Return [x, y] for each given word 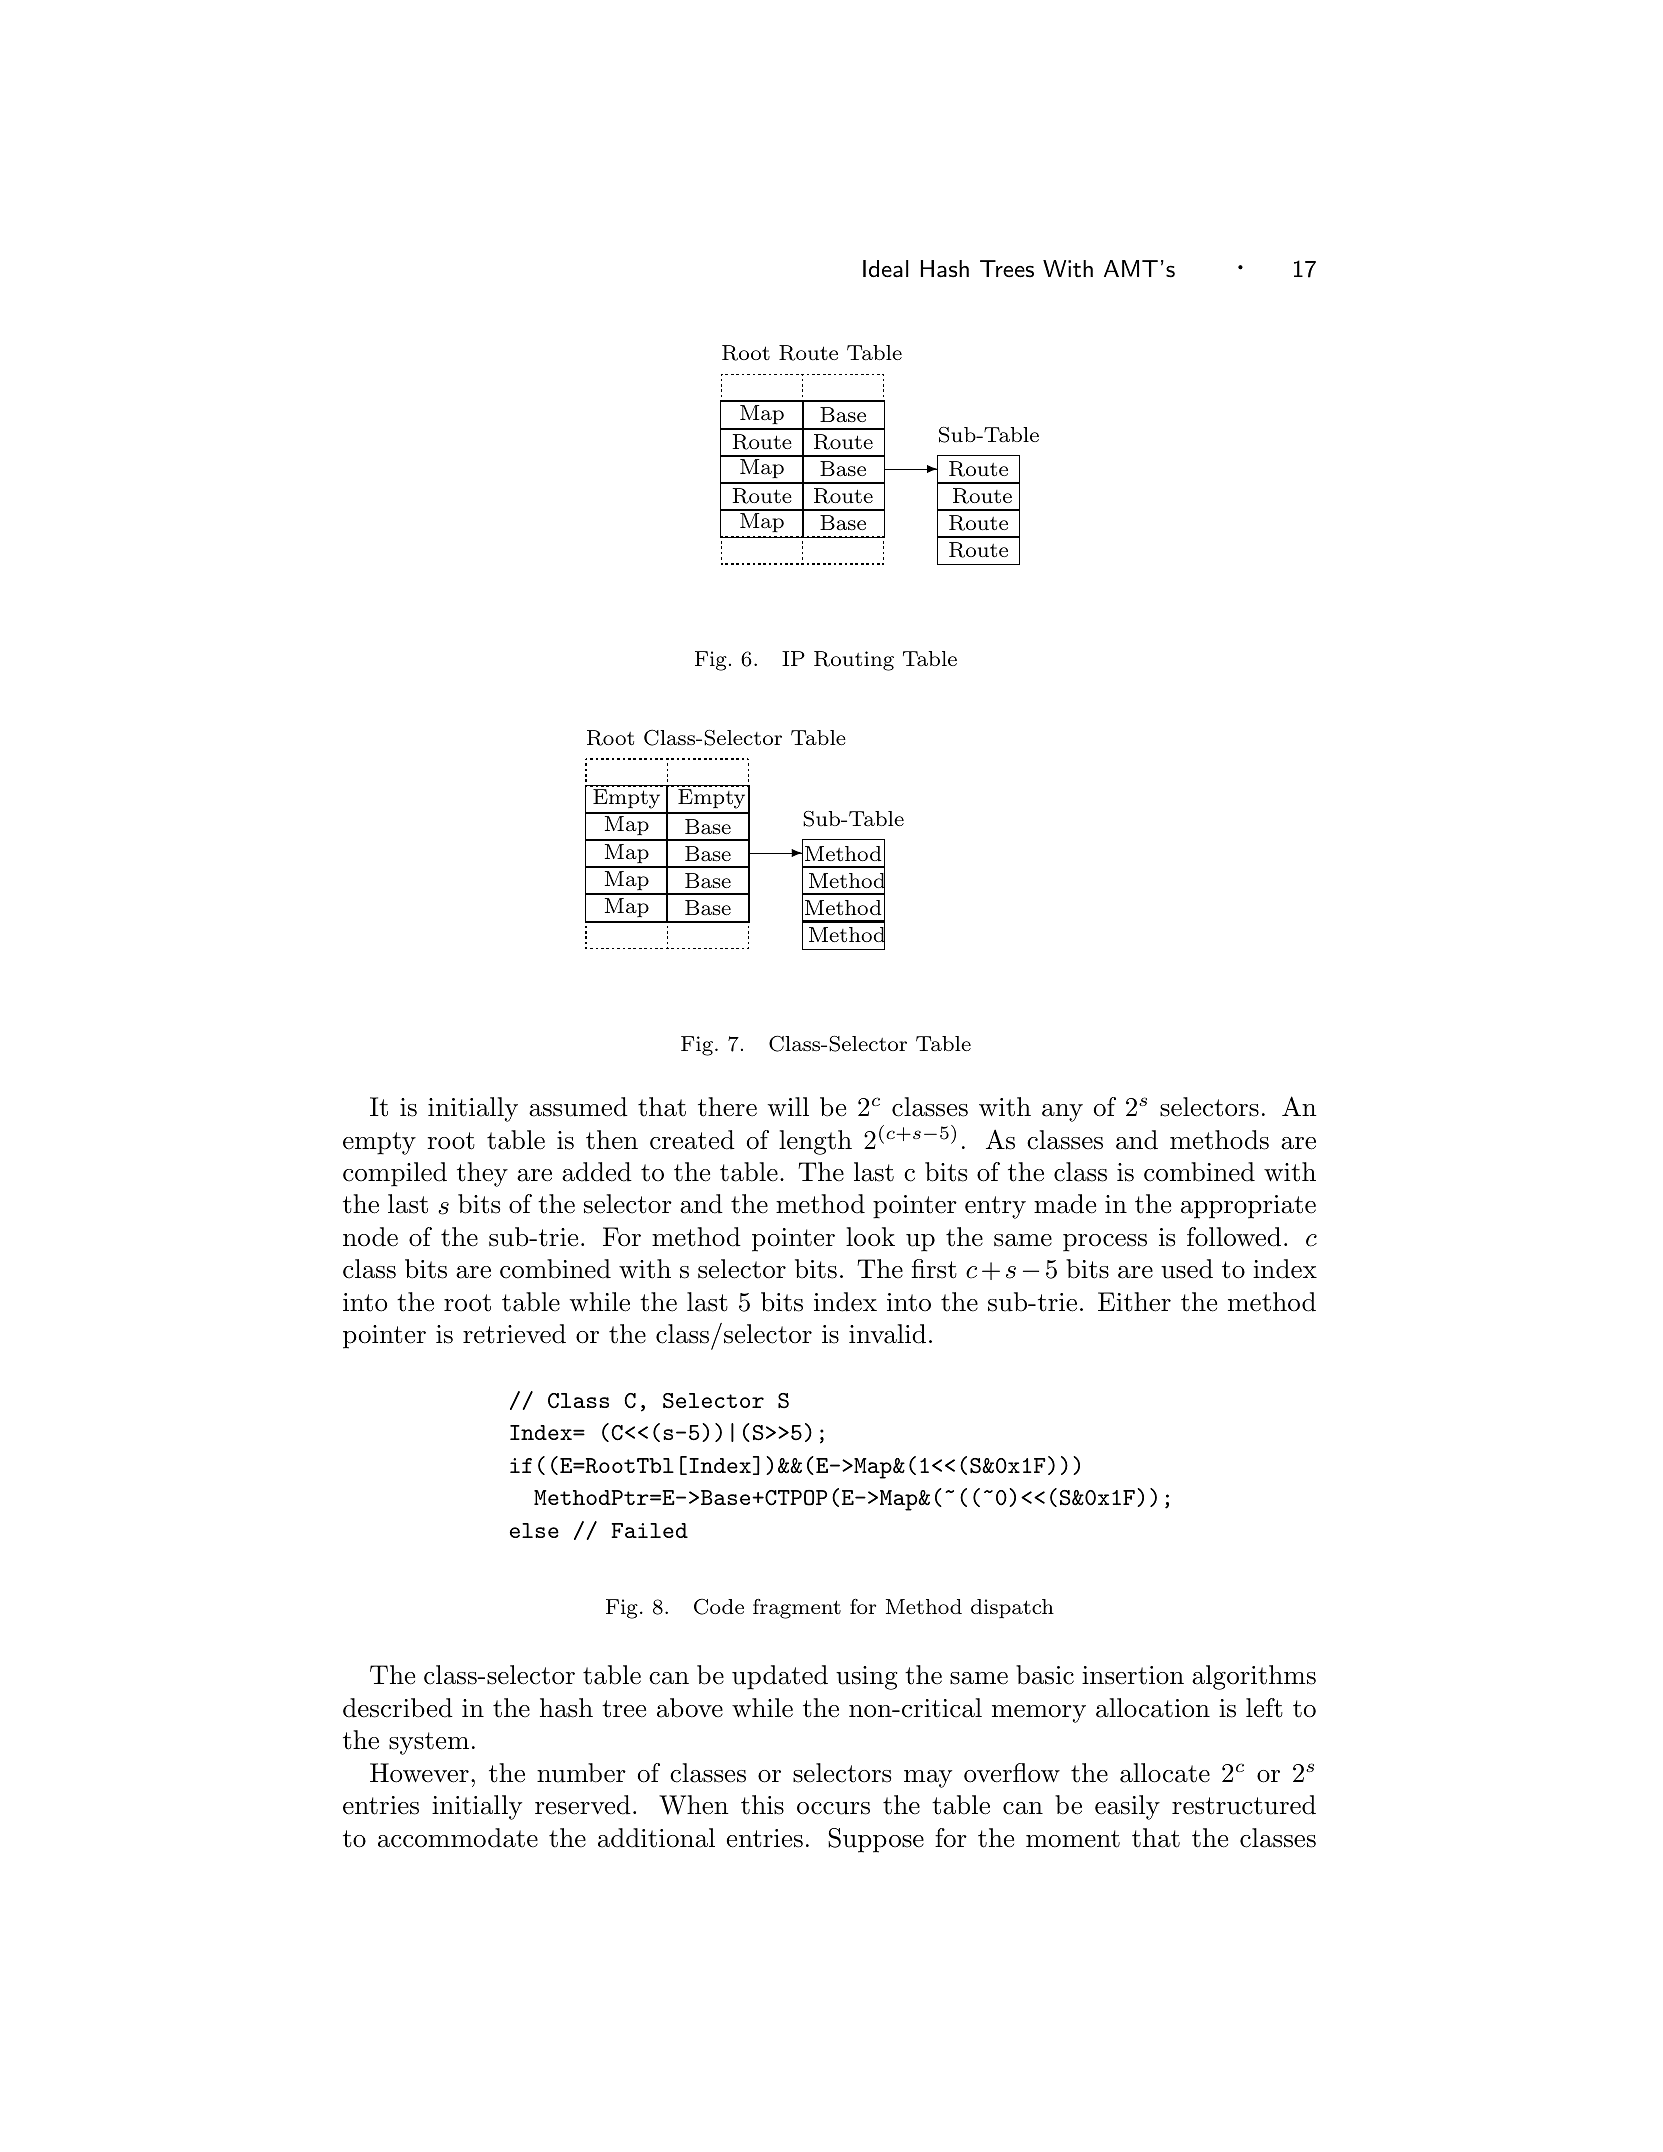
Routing [854, 661]
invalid [887, 1334]
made [1065, 1204]
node [370, 1237]
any [1062, 1113]
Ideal [886, 269]
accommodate [458, 1838]
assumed [578, 1107]
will [788, 1106]
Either [1134, 1302]
